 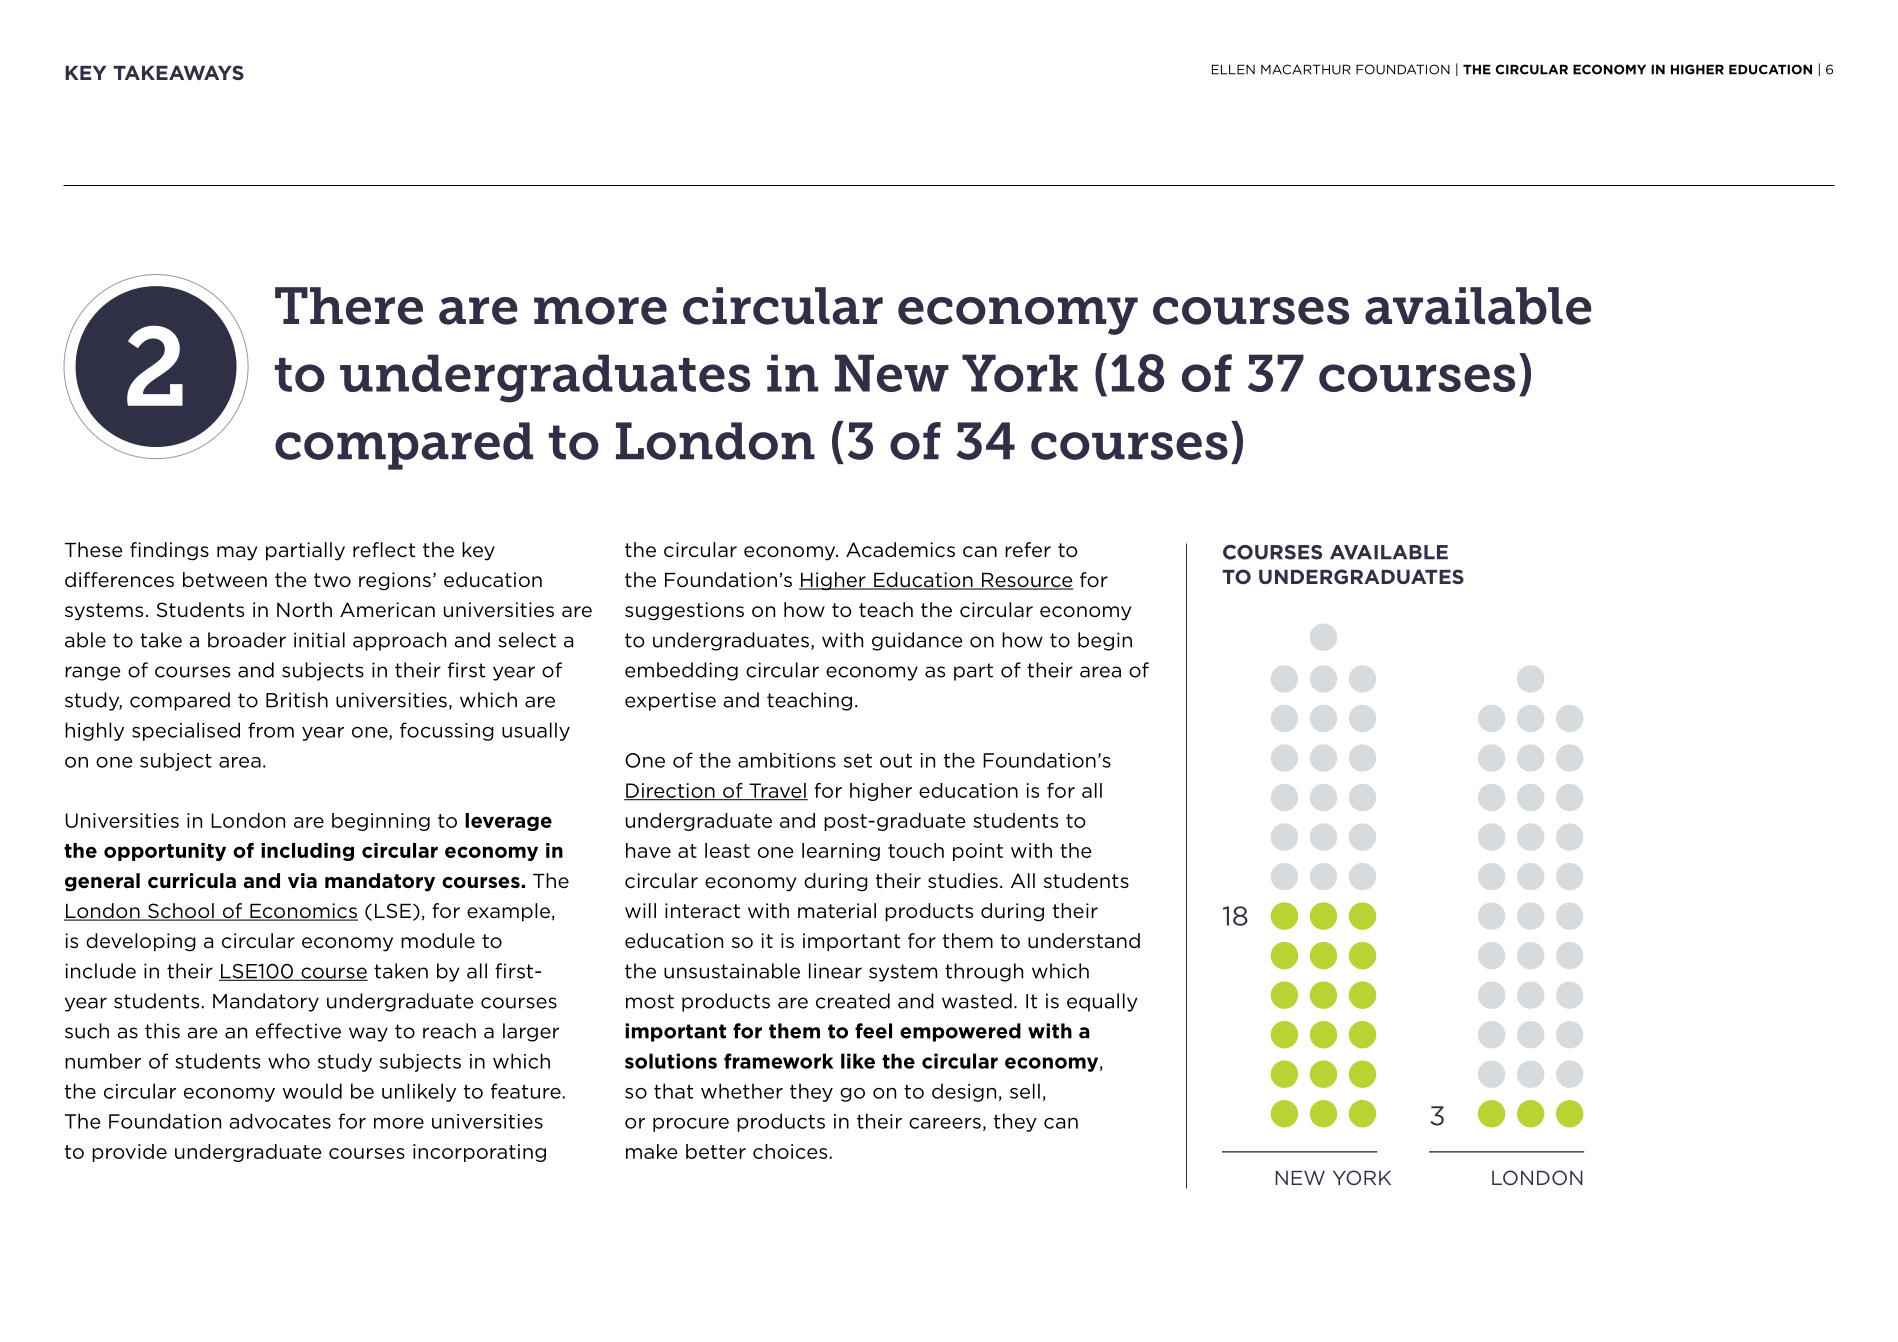 I want to click on ELLEN, so click(x=1233, y=69).
